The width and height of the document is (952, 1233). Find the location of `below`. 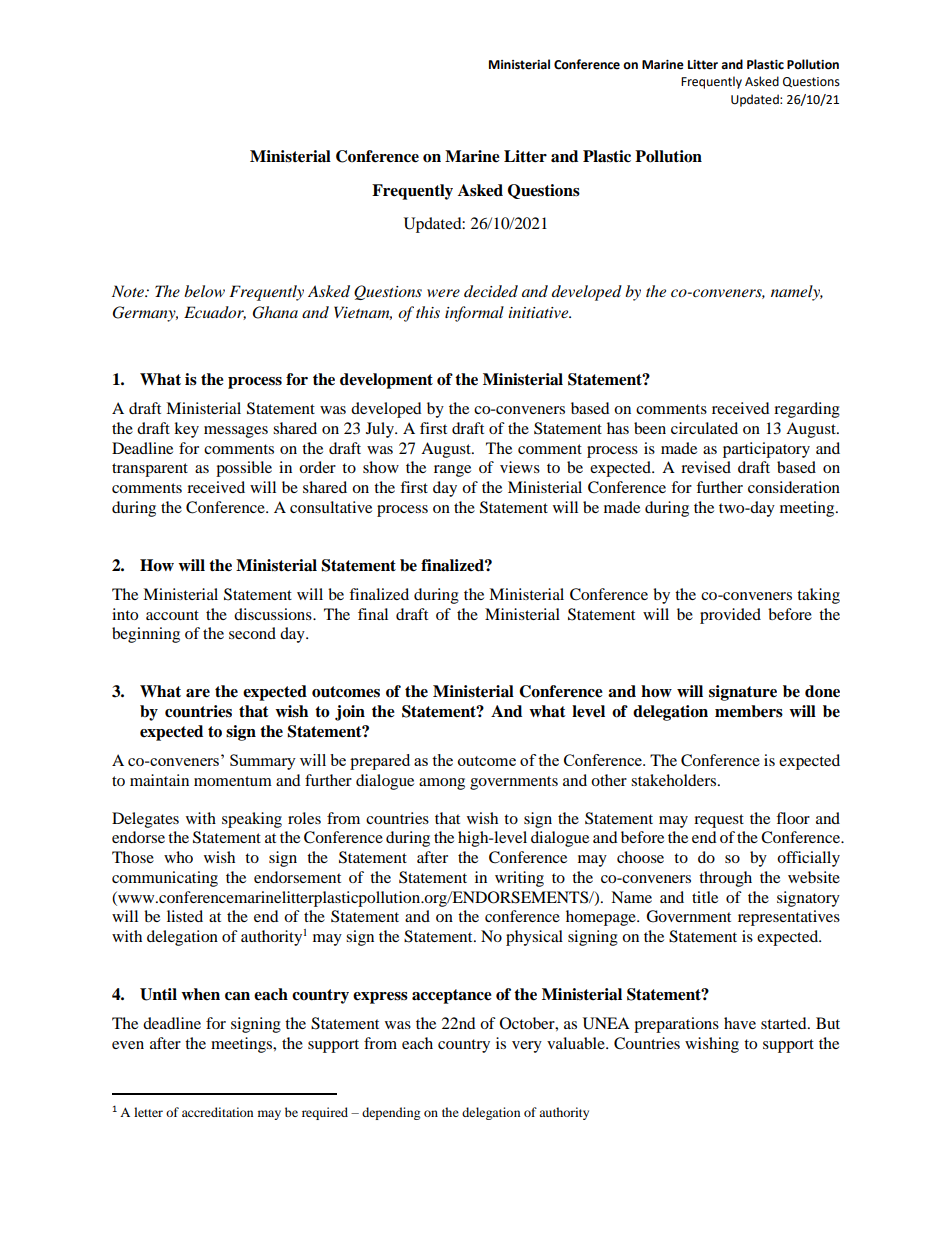

below is located at coordinates (204, 291).
